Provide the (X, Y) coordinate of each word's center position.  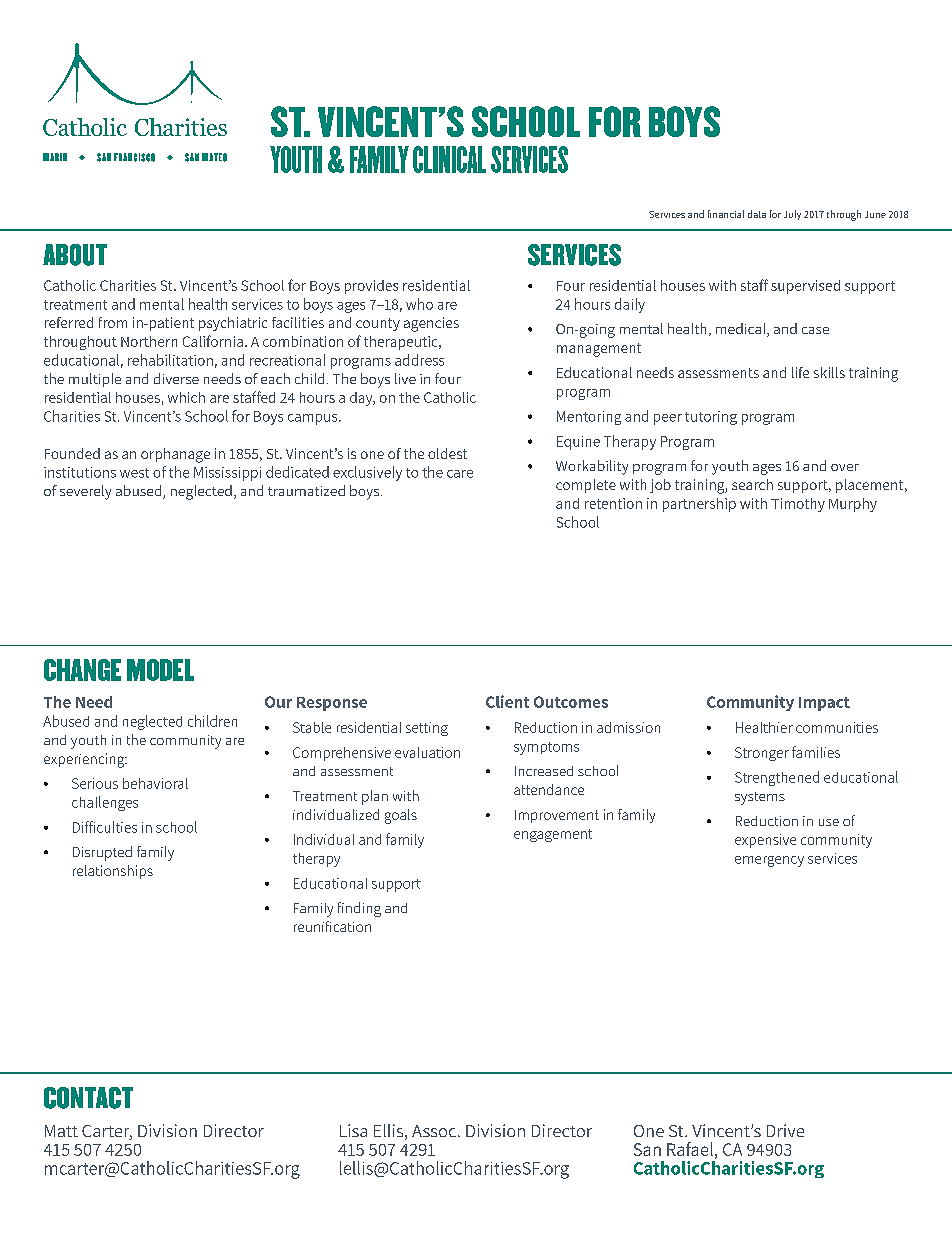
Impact (824, 704)
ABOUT (75, 255)
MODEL (160, 670)
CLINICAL (449, 159)
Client (507, 701)
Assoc (435, 1131)
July (792, 215)
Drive (785, 1130)
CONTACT (88, 1098)
